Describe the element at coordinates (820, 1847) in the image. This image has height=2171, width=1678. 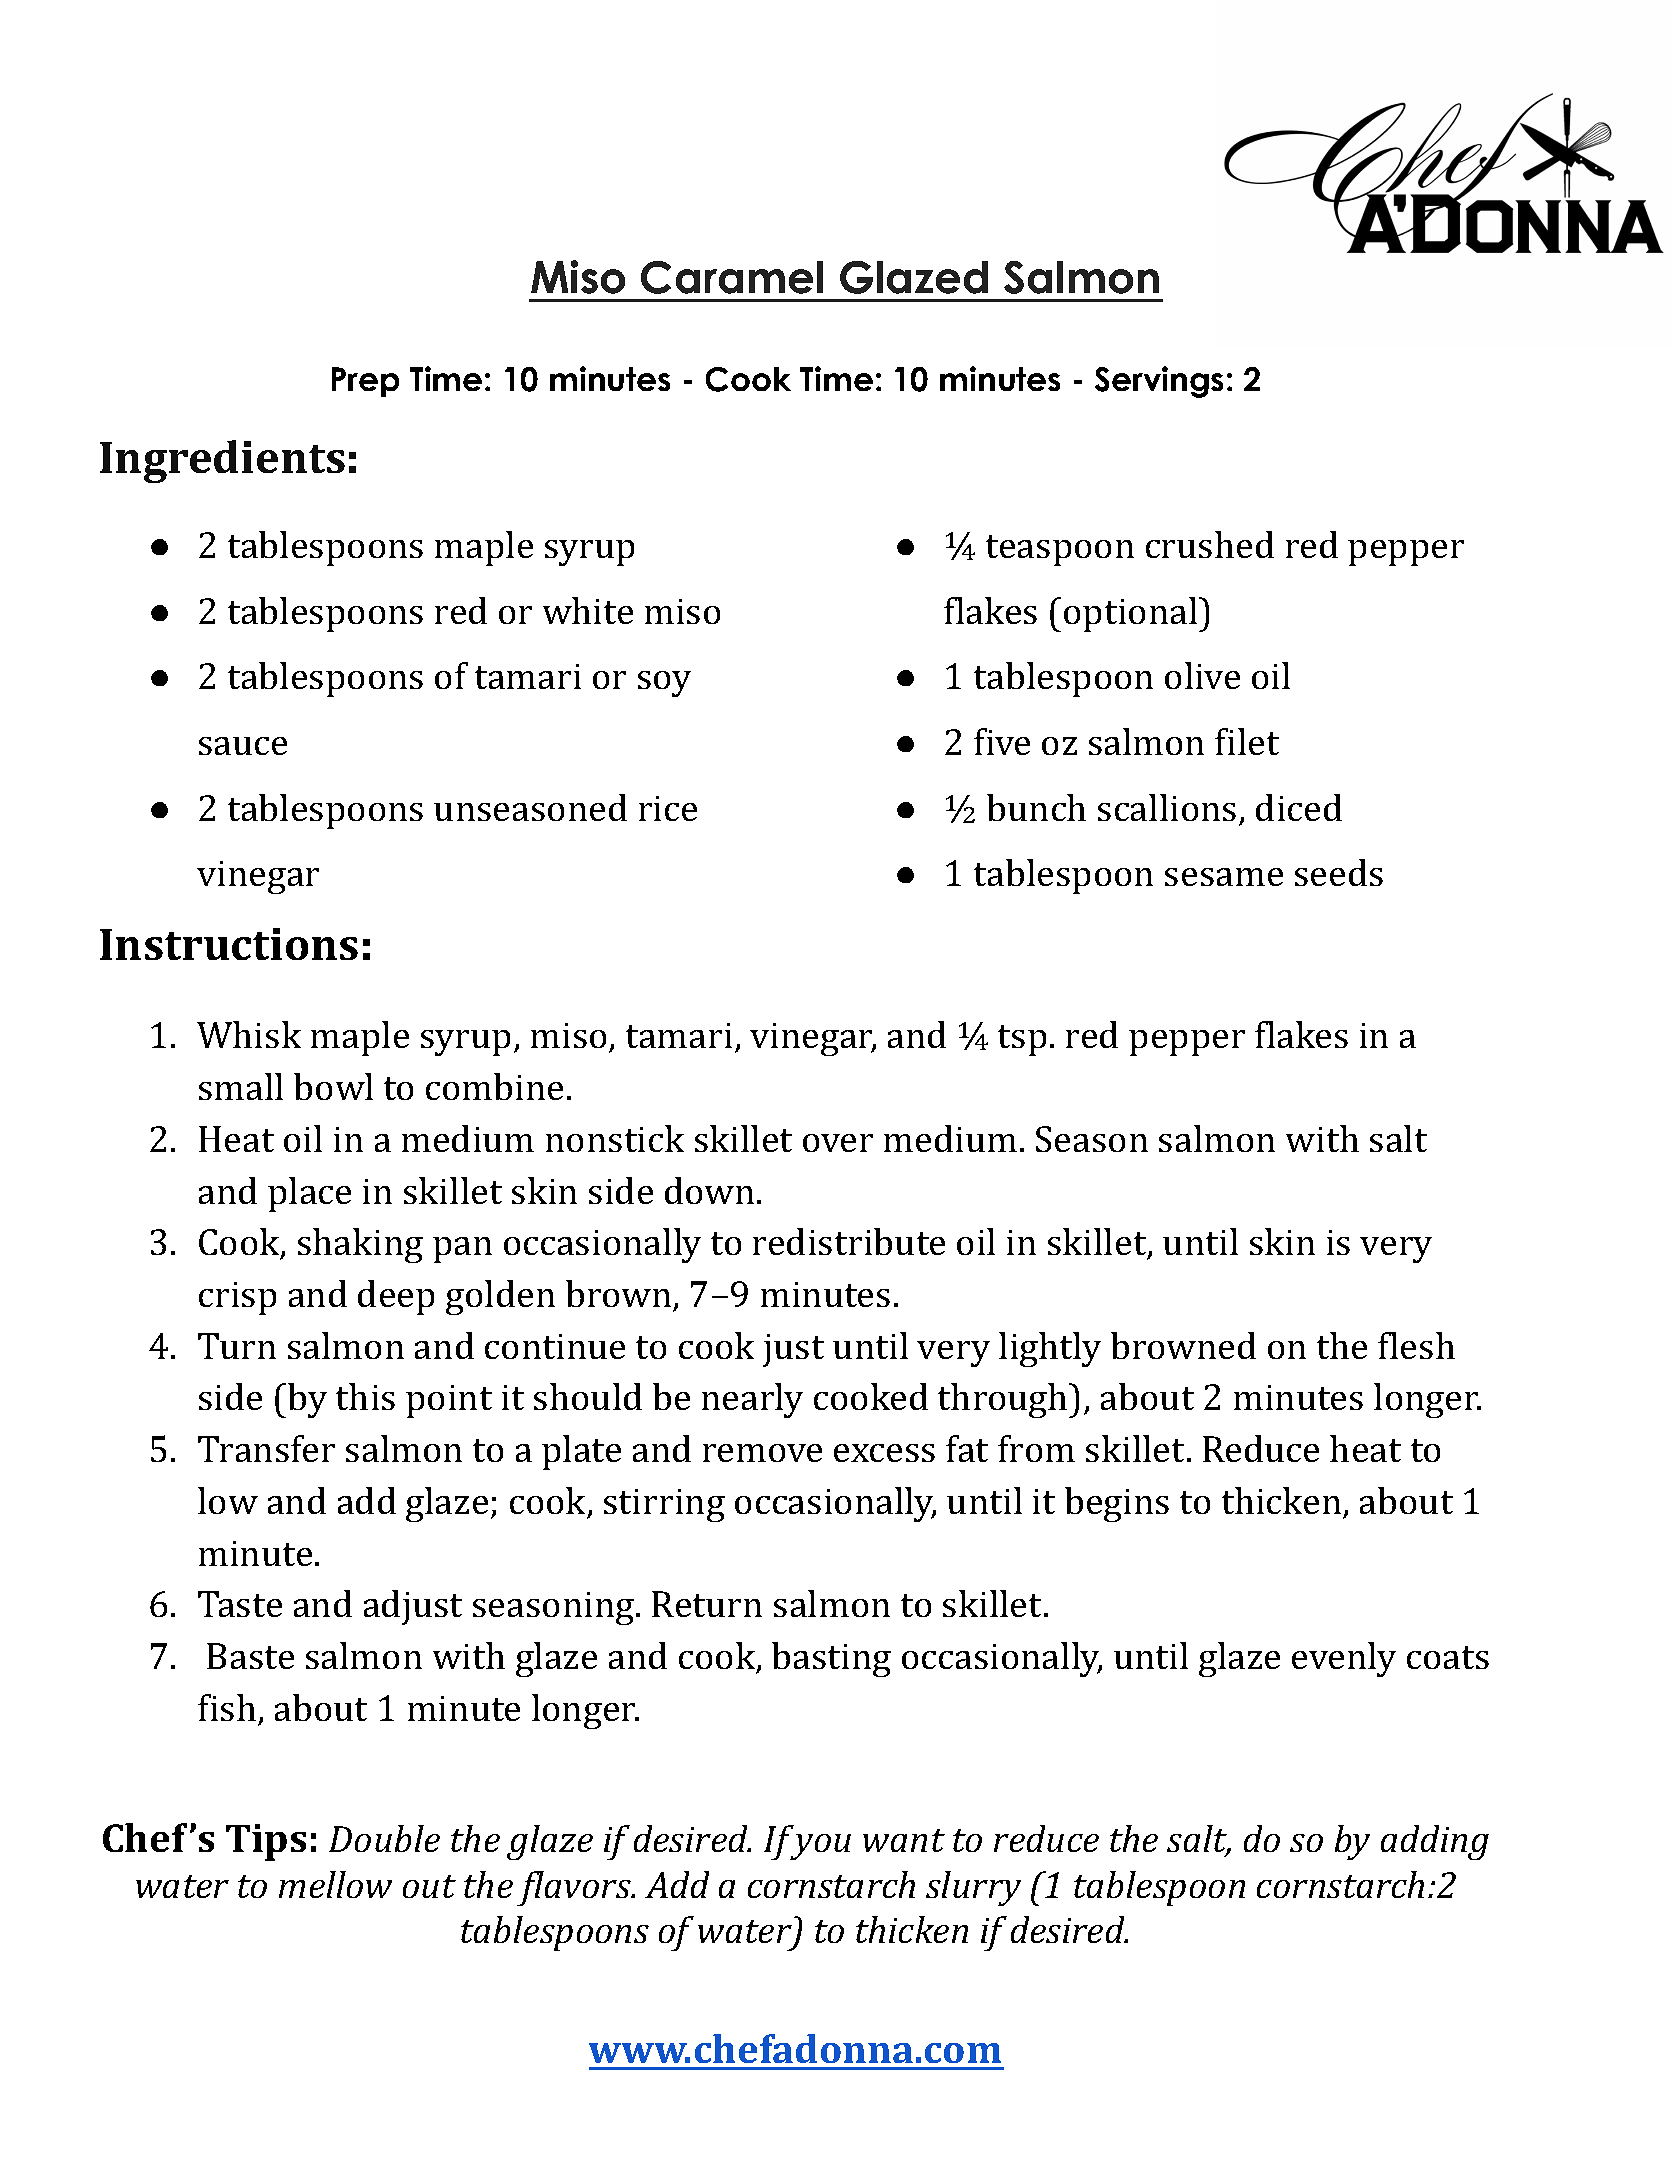
I see `you` at that location.
